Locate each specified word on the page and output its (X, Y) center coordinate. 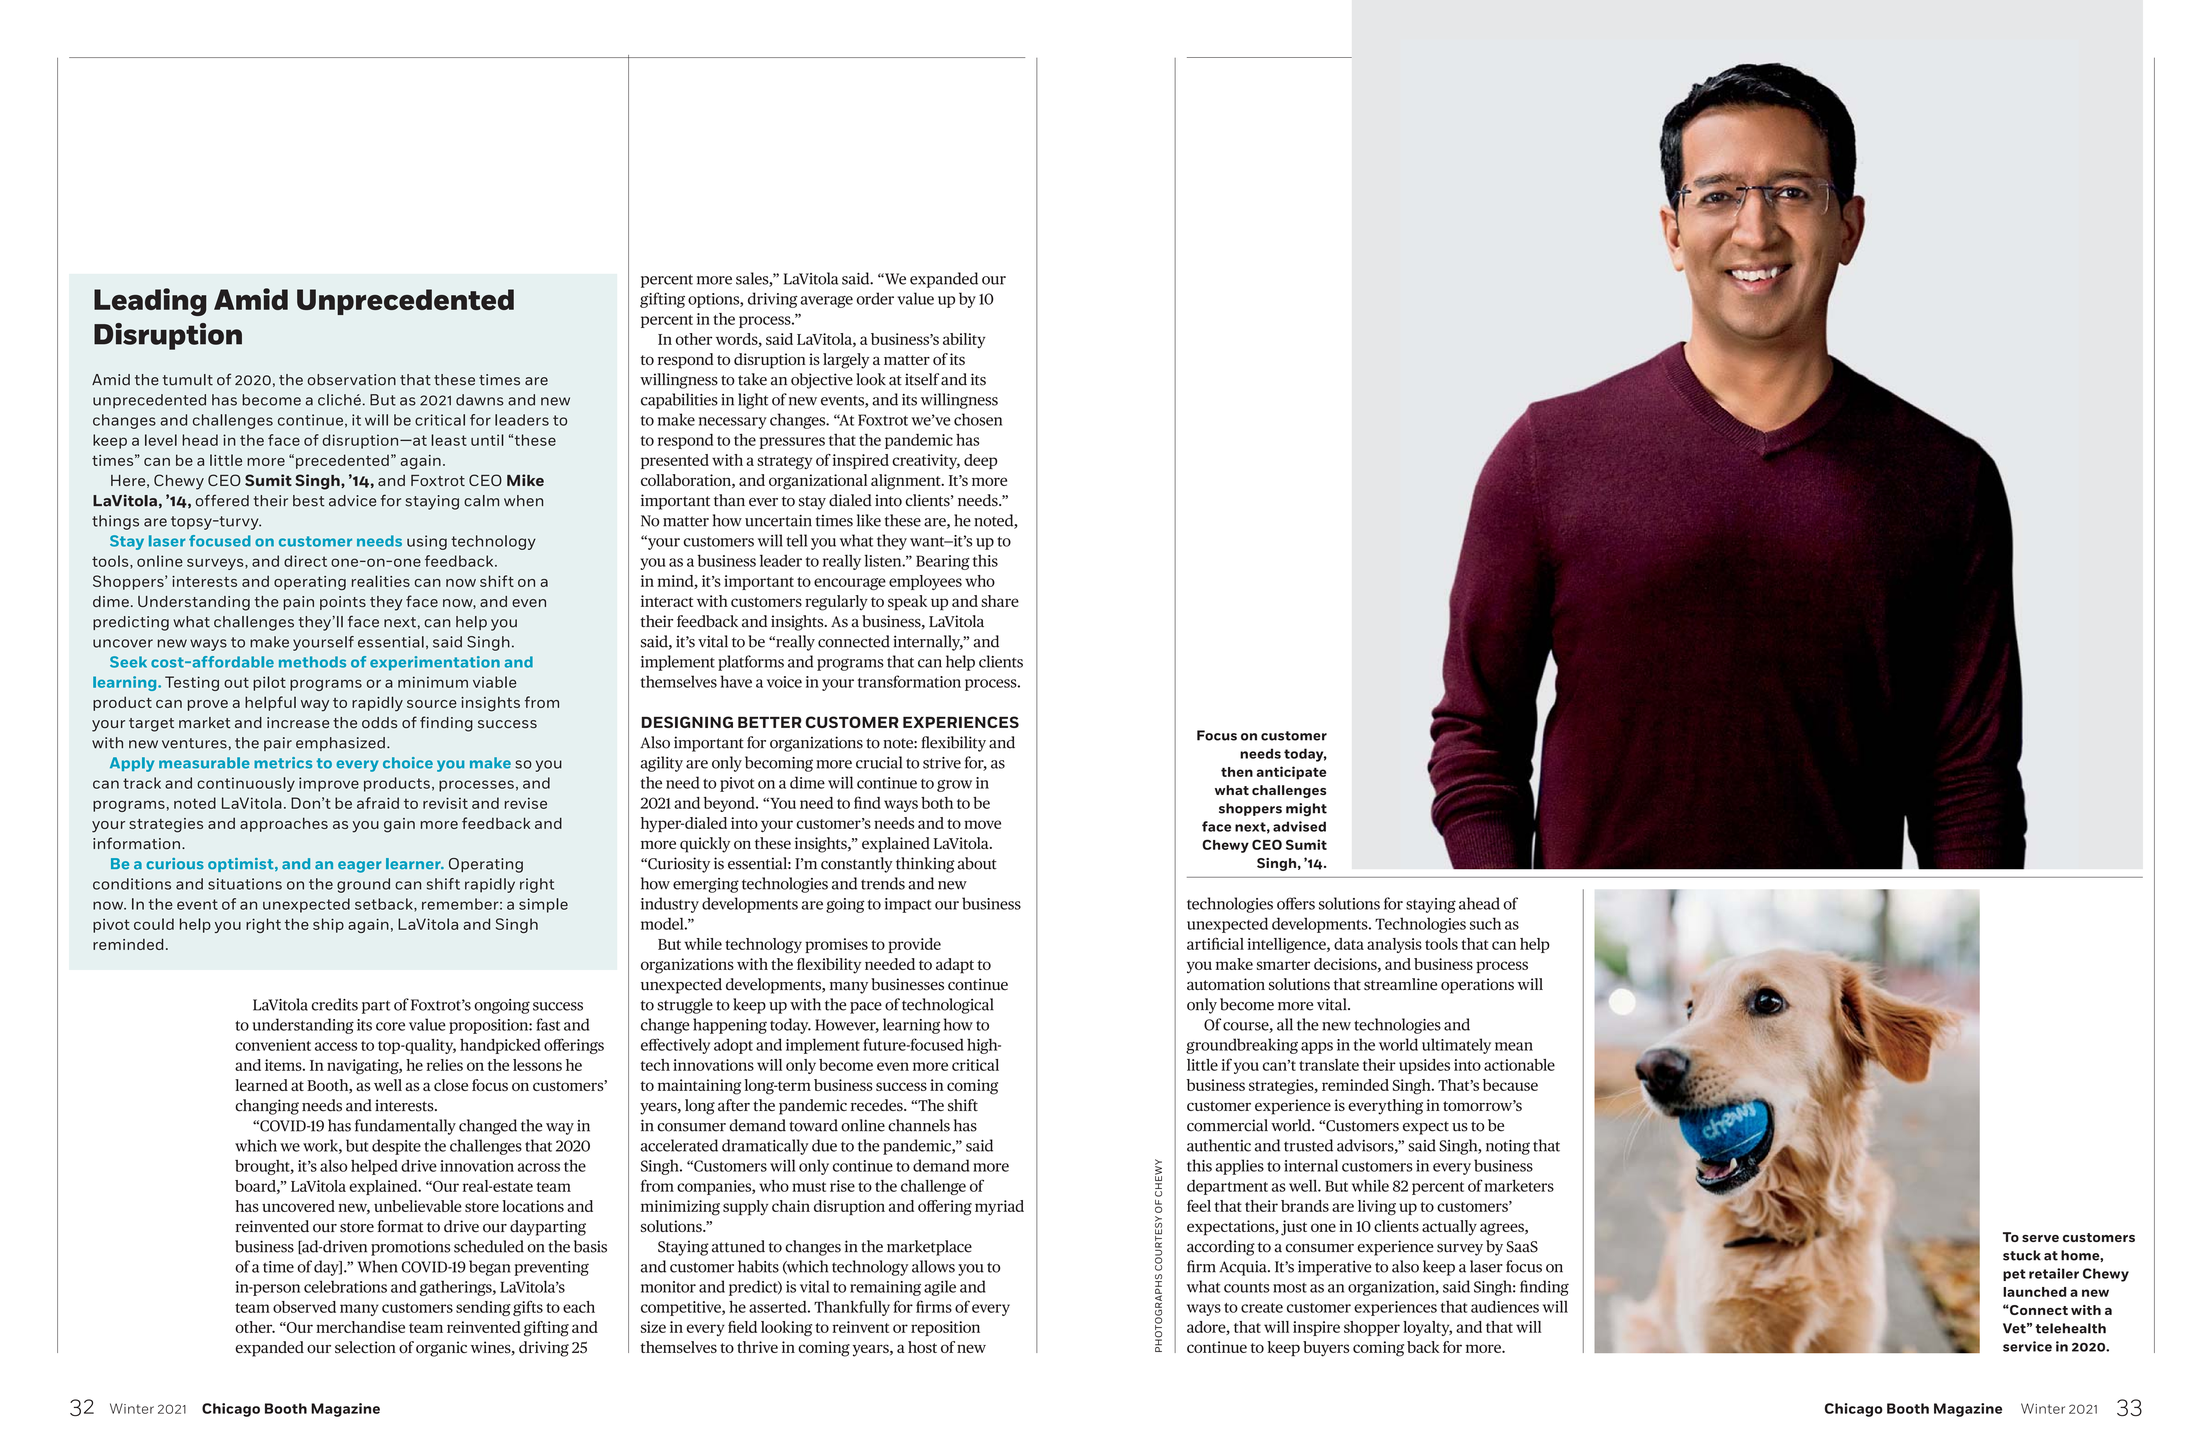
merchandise (360, 1327)
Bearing (943, 562)
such (1485, 923)
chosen (978, 419)
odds (379, 722)
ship (328, 925)
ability (964, 340)
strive (942, 763)
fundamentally (405, 1127)
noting (1508, 1147)
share (1000, 601)
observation (352, 380)
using (427, 542)
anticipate (1291, 773)
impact (908, 905)
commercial (1227, 1125)
